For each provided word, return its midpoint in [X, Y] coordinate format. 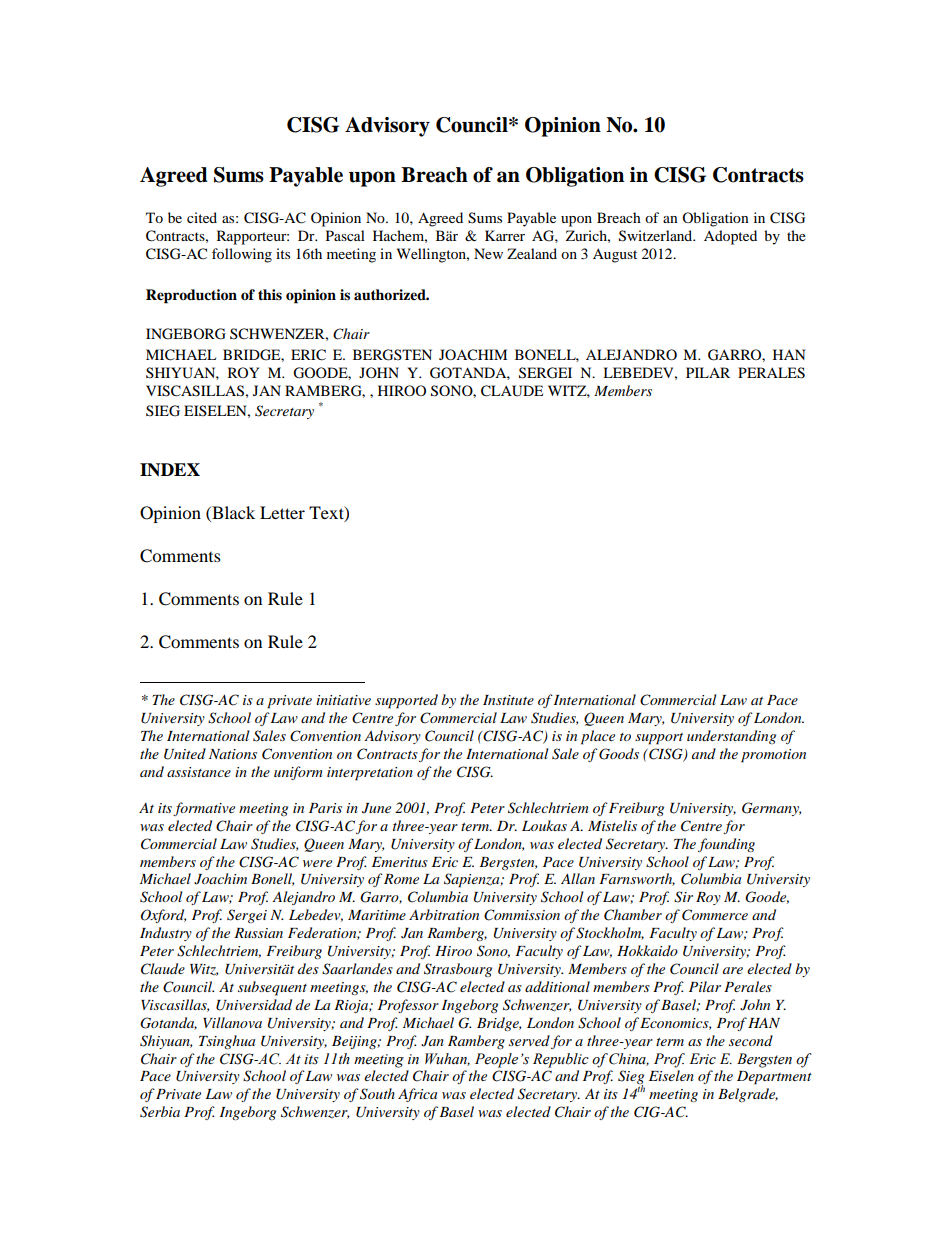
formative [204, 809]
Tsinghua [227, 1042]
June [376, 808]
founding [726, 845]
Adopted [730, 237]
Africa [417, 1095]
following [242, 255]
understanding [731, 737]
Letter [282, 512]
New [488, 253]
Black [232, 512]
